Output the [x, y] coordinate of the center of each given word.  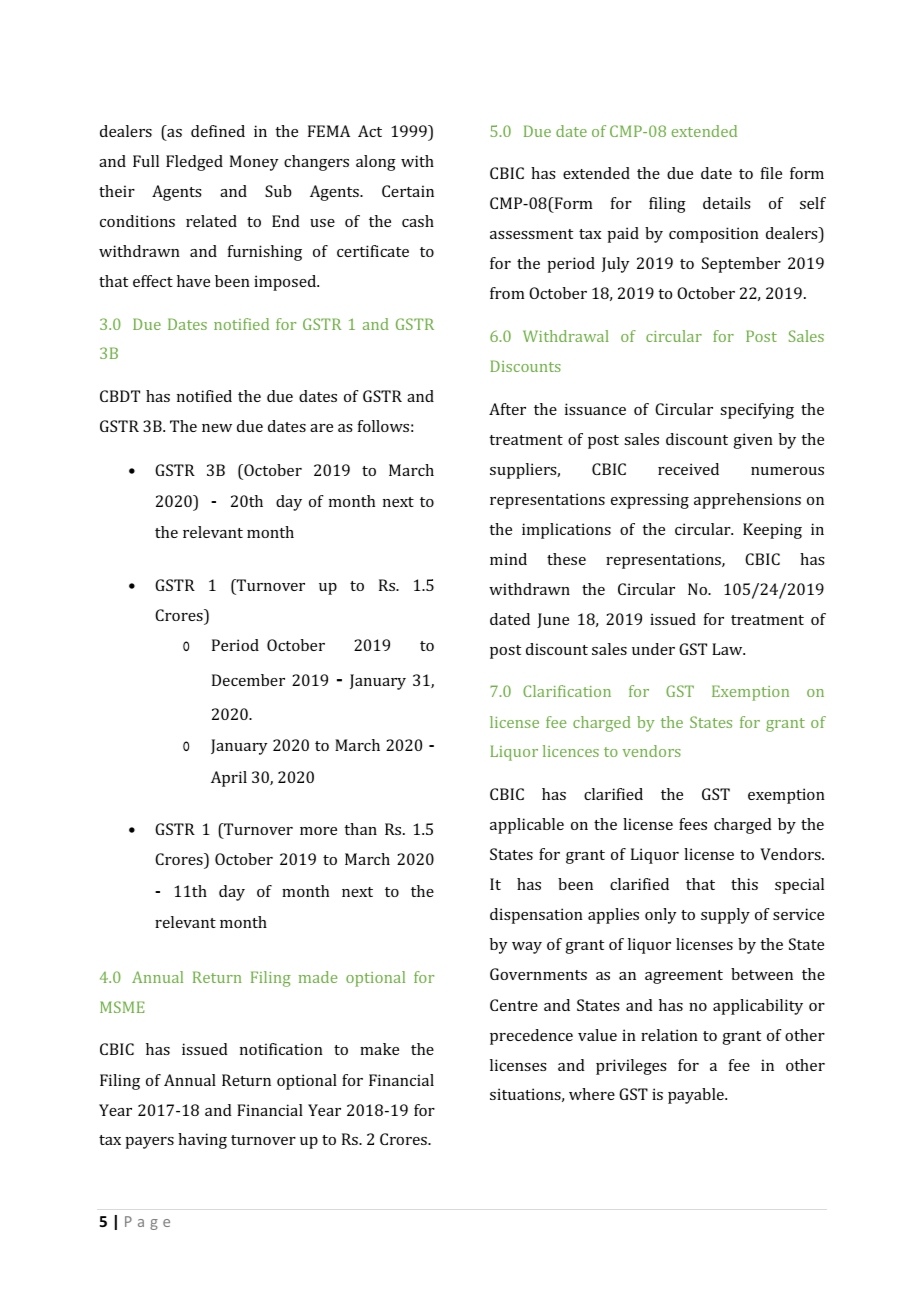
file [771, 173]
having [202, 1141]
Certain [408, 191]
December [248, 680]
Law [728, 649]
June [553, 620]
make [379, 1049]
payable [697, 1096]
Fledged [194, 163]
